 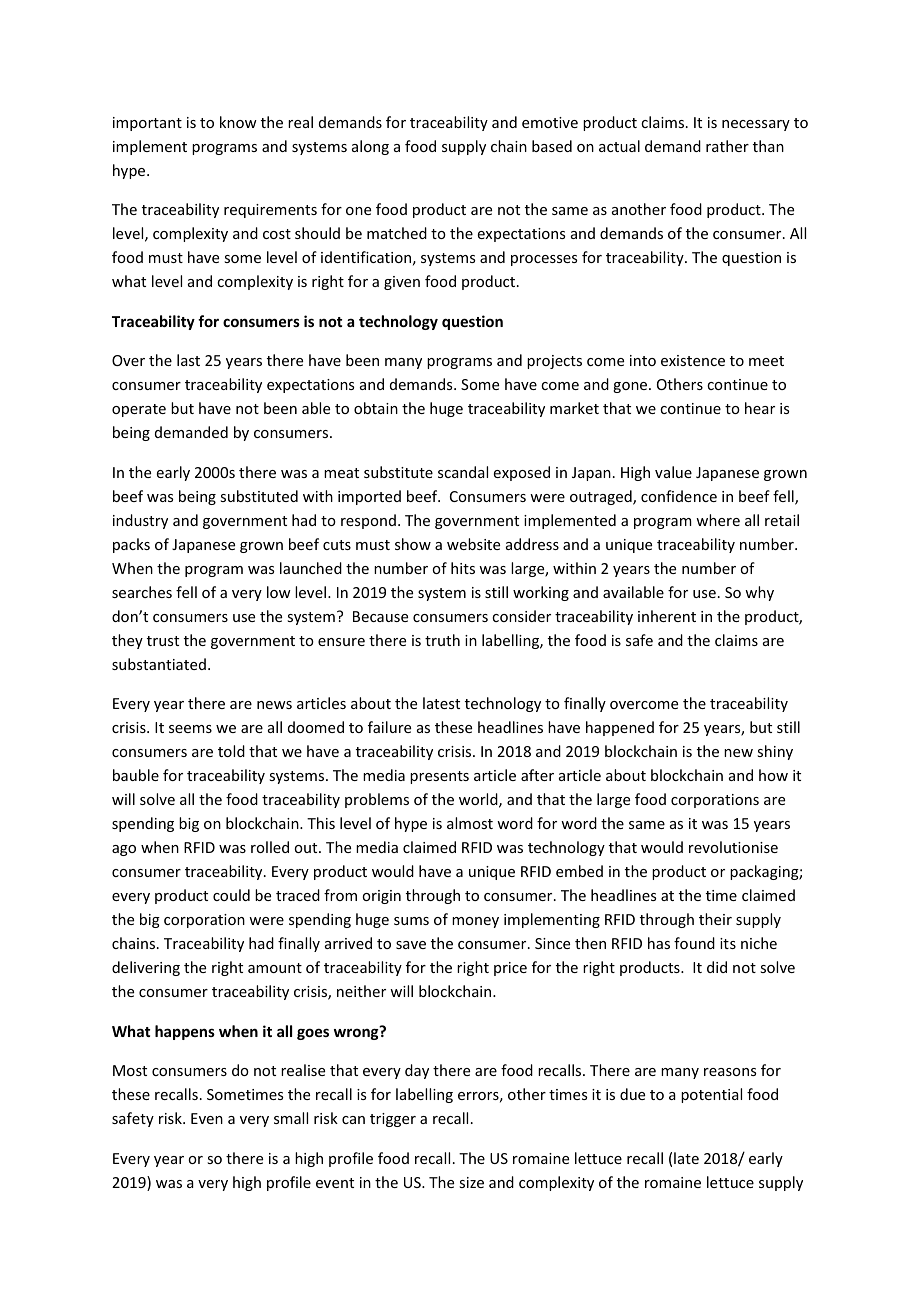 What do you see at coordinates (370, 147) in the screenshot?
I see `along` at bounding box center [370, 147].
